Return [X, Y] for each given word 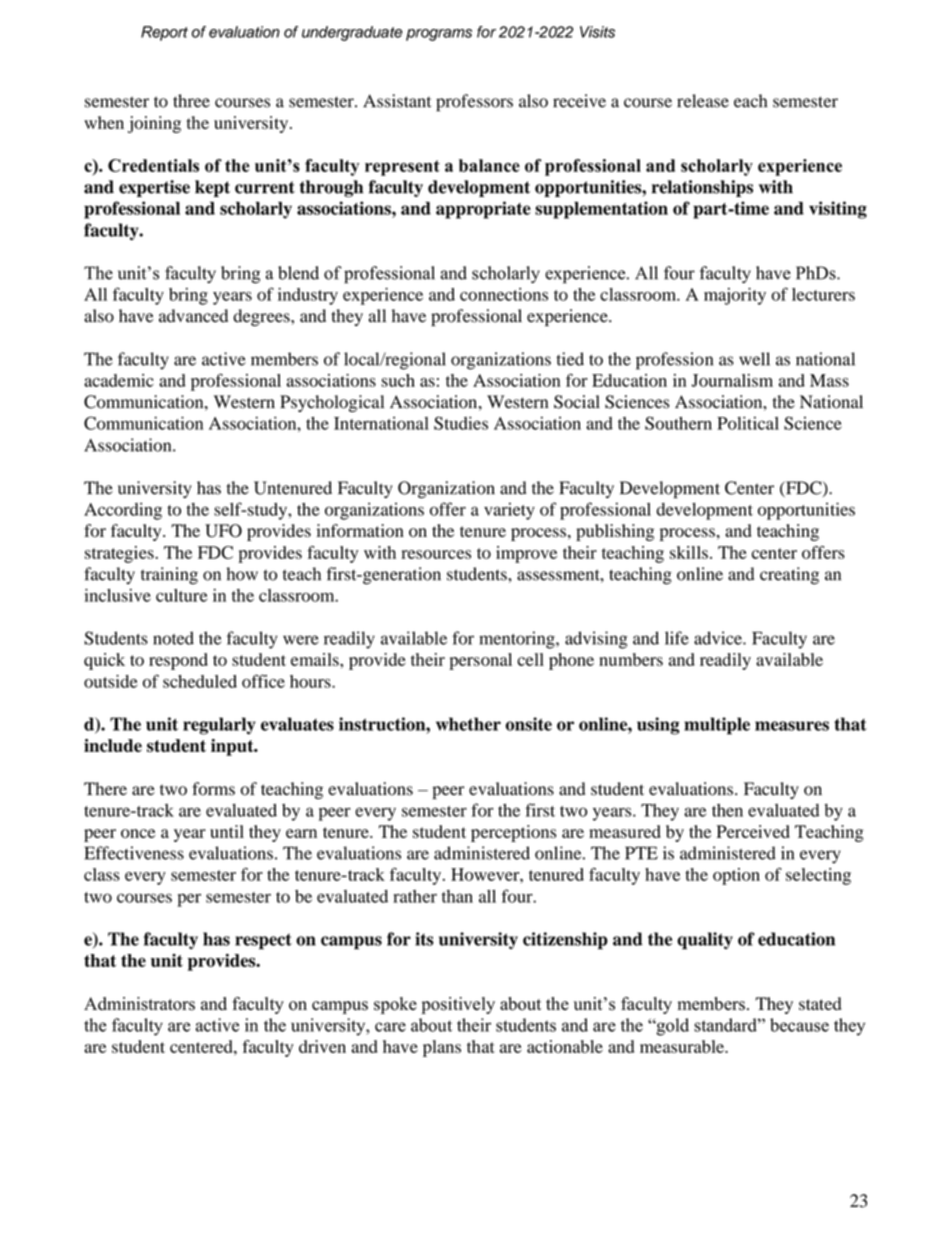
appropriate [483, 210]
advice [719, 638]
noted [173, 638]
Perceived [753, 831]
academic [119, 380]
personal [480, 661]
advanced [193, 316]
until [227, 831]
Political [748, 423]
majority [735, 296]
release [703, 101]
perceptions [513, 833]
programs [439, 35]
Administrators [139, 1004]
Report [164, 33]
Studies [461, 423]
